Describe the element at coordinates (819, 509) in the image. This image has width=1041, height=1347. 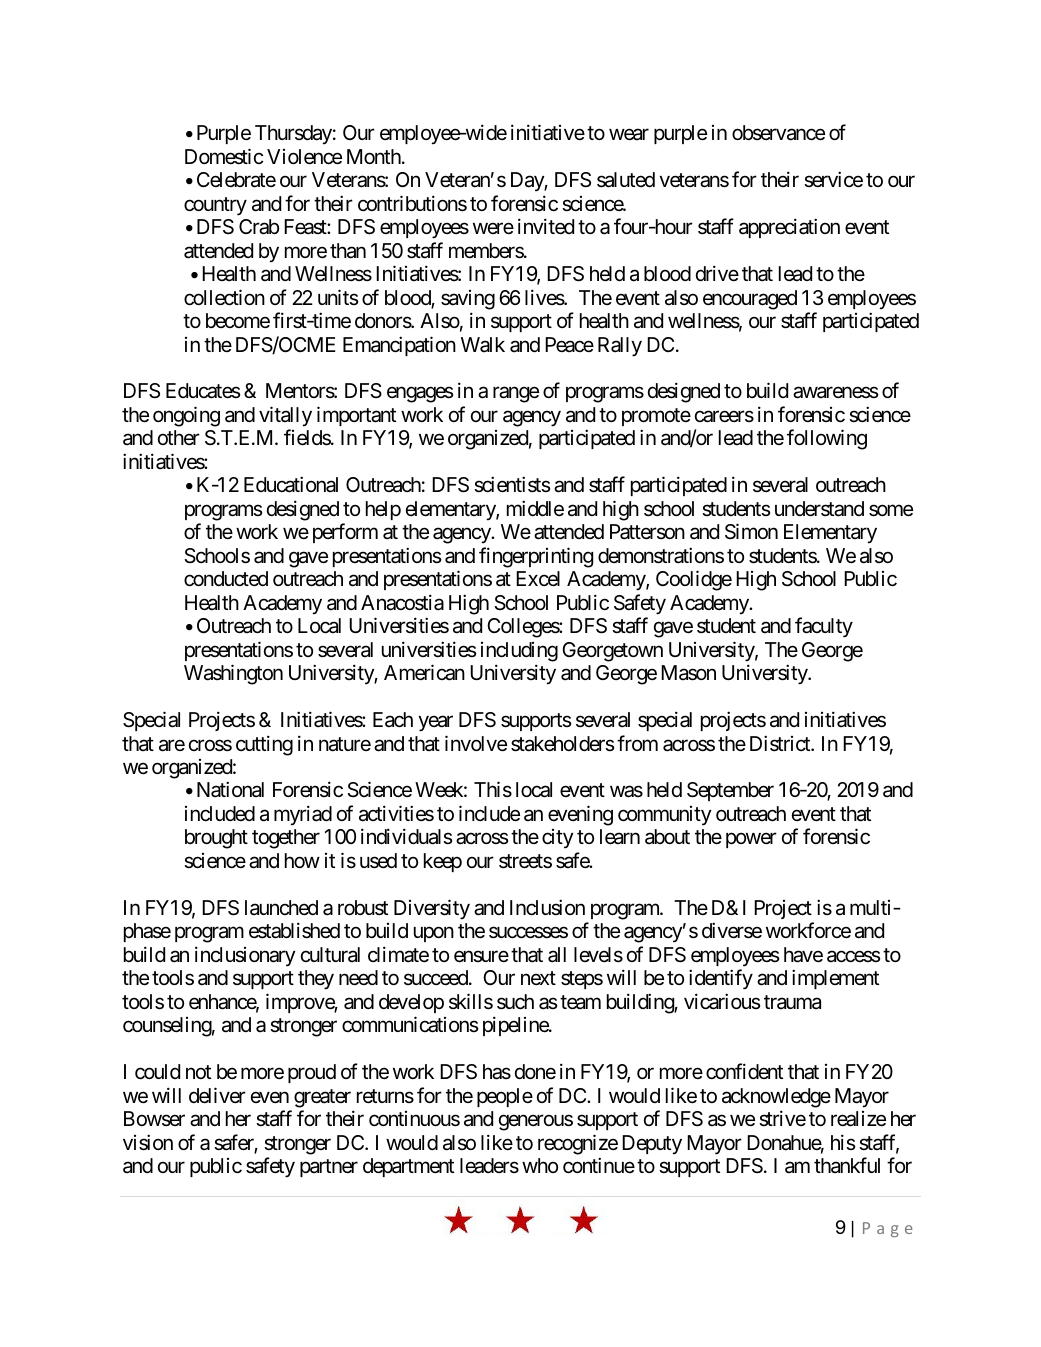
I see `understand` at that location.
